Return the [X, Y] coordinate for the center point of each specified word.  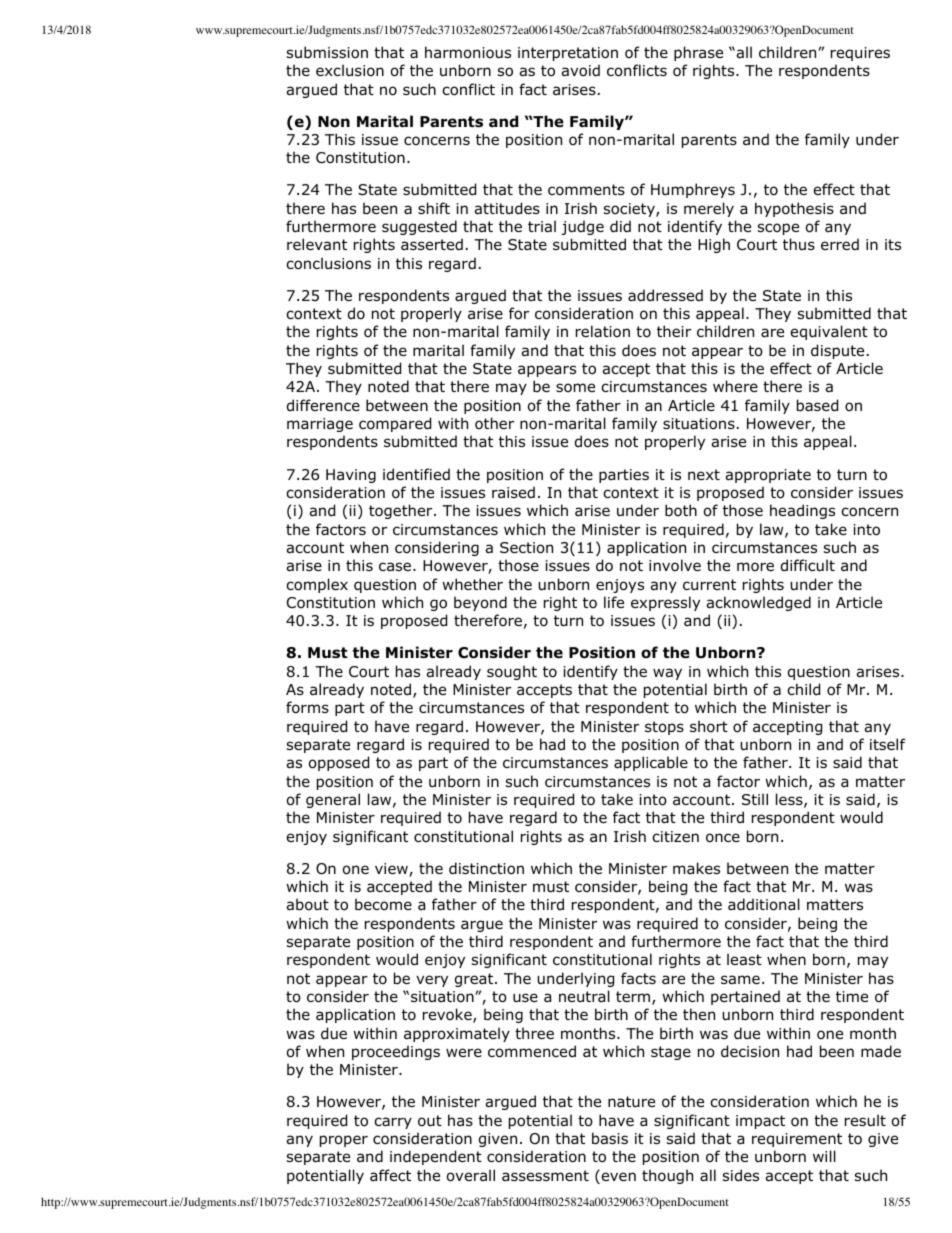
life [614, 602]
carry [393, 1123]
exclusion [350, 70]
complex [317, 585]
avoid [580, 70]
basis [610, 1138]
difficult [808, 565]
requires [860, 54]
